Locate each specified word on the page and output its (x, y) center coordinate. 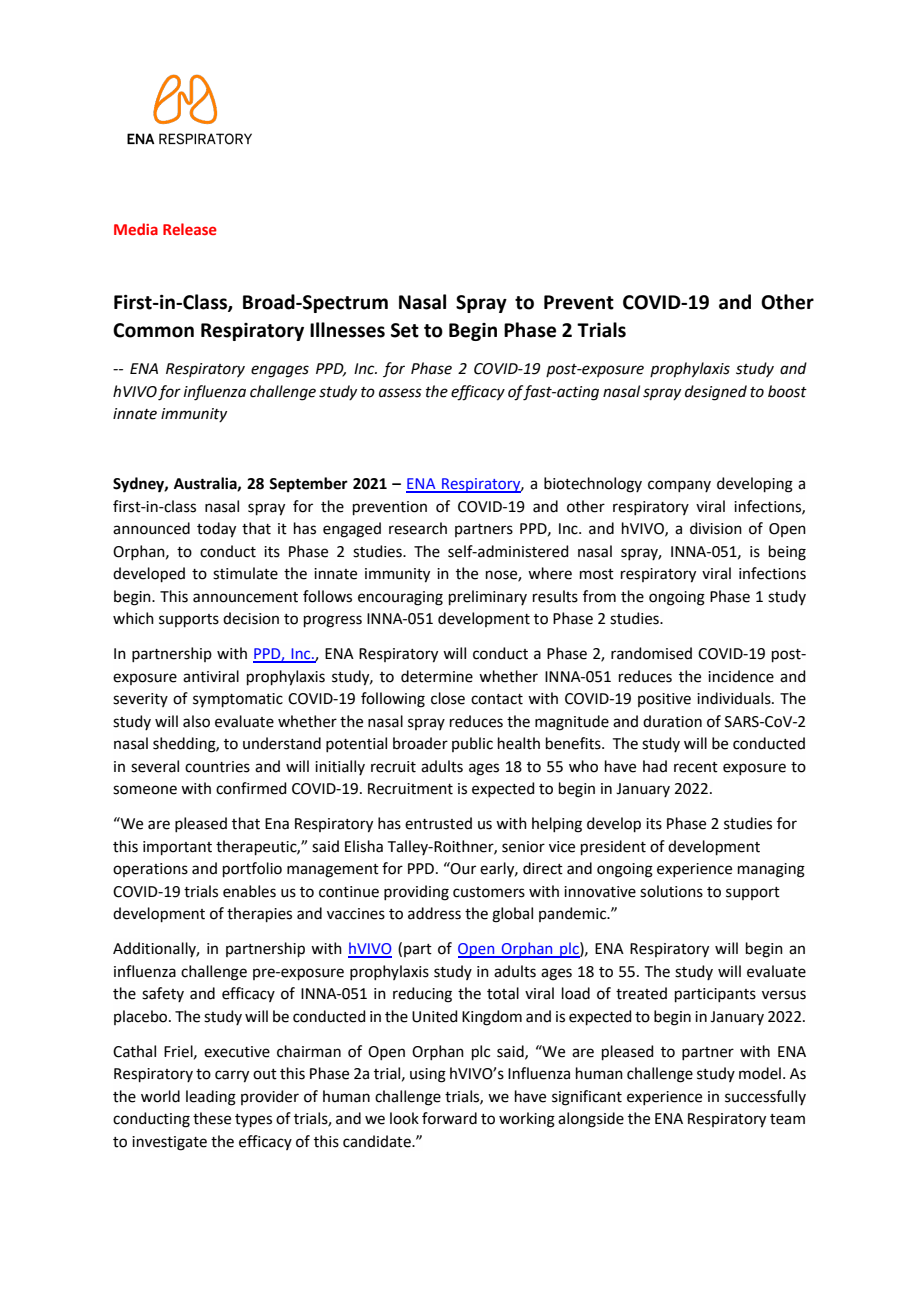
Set (405, 330)
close (448, 698)
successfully (765, 1097)
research (418, 528)
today (216, 530)
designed (716, 393)
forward (449, 1118)
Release (190, 229)
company (679, 486)
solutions (671, 891)
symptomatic (238, 700)
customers (489, 892)
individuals (735, 698)
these (212, 1118)
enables (249, 891)
